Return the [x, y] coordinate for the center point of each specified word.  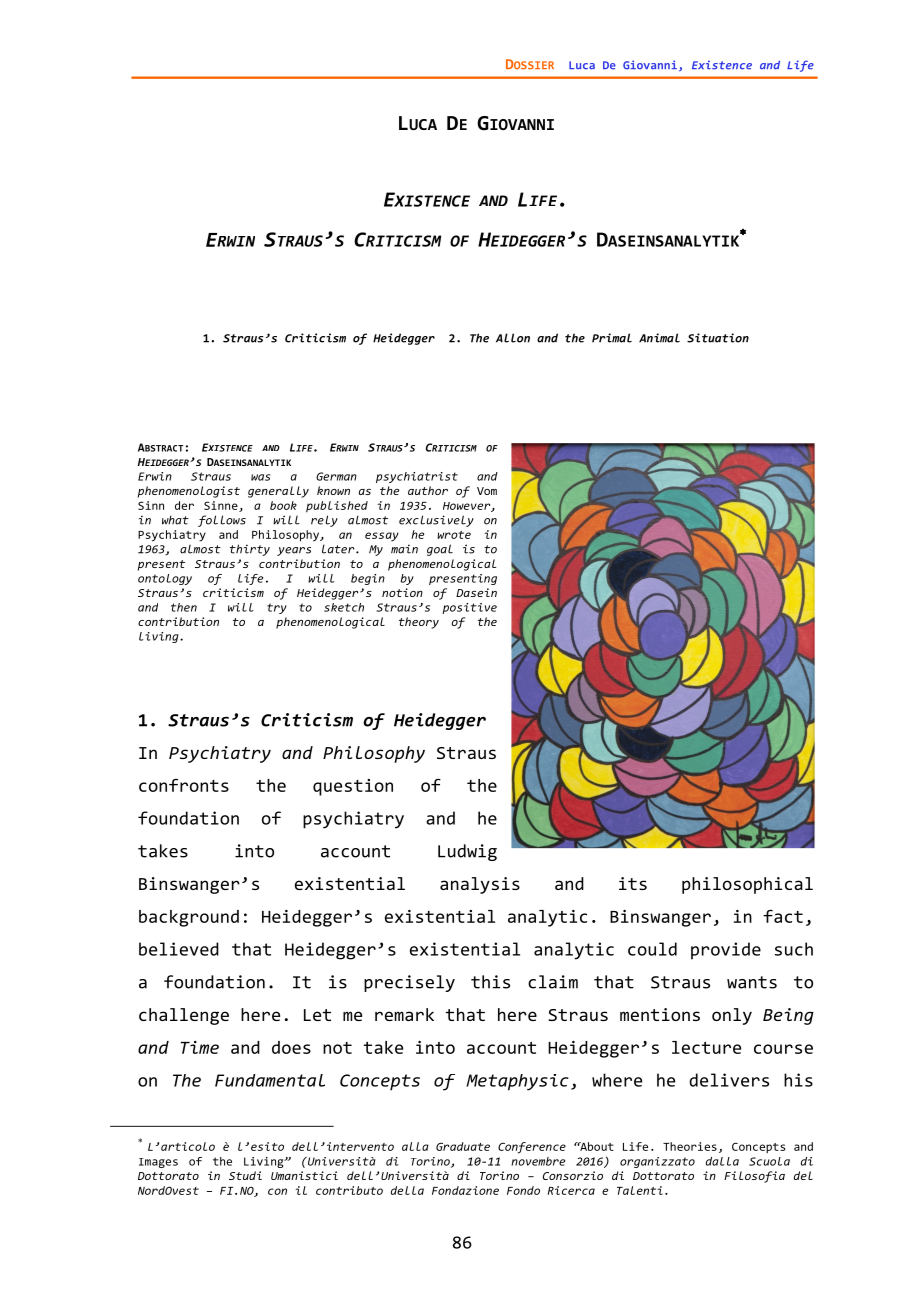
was [261, 477]
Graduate [463, 1146]
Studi [245, 1175]
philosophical [747, 885]
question [353, 787]
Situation [718, 338]
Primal [612, 338]
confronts [184, 785]
